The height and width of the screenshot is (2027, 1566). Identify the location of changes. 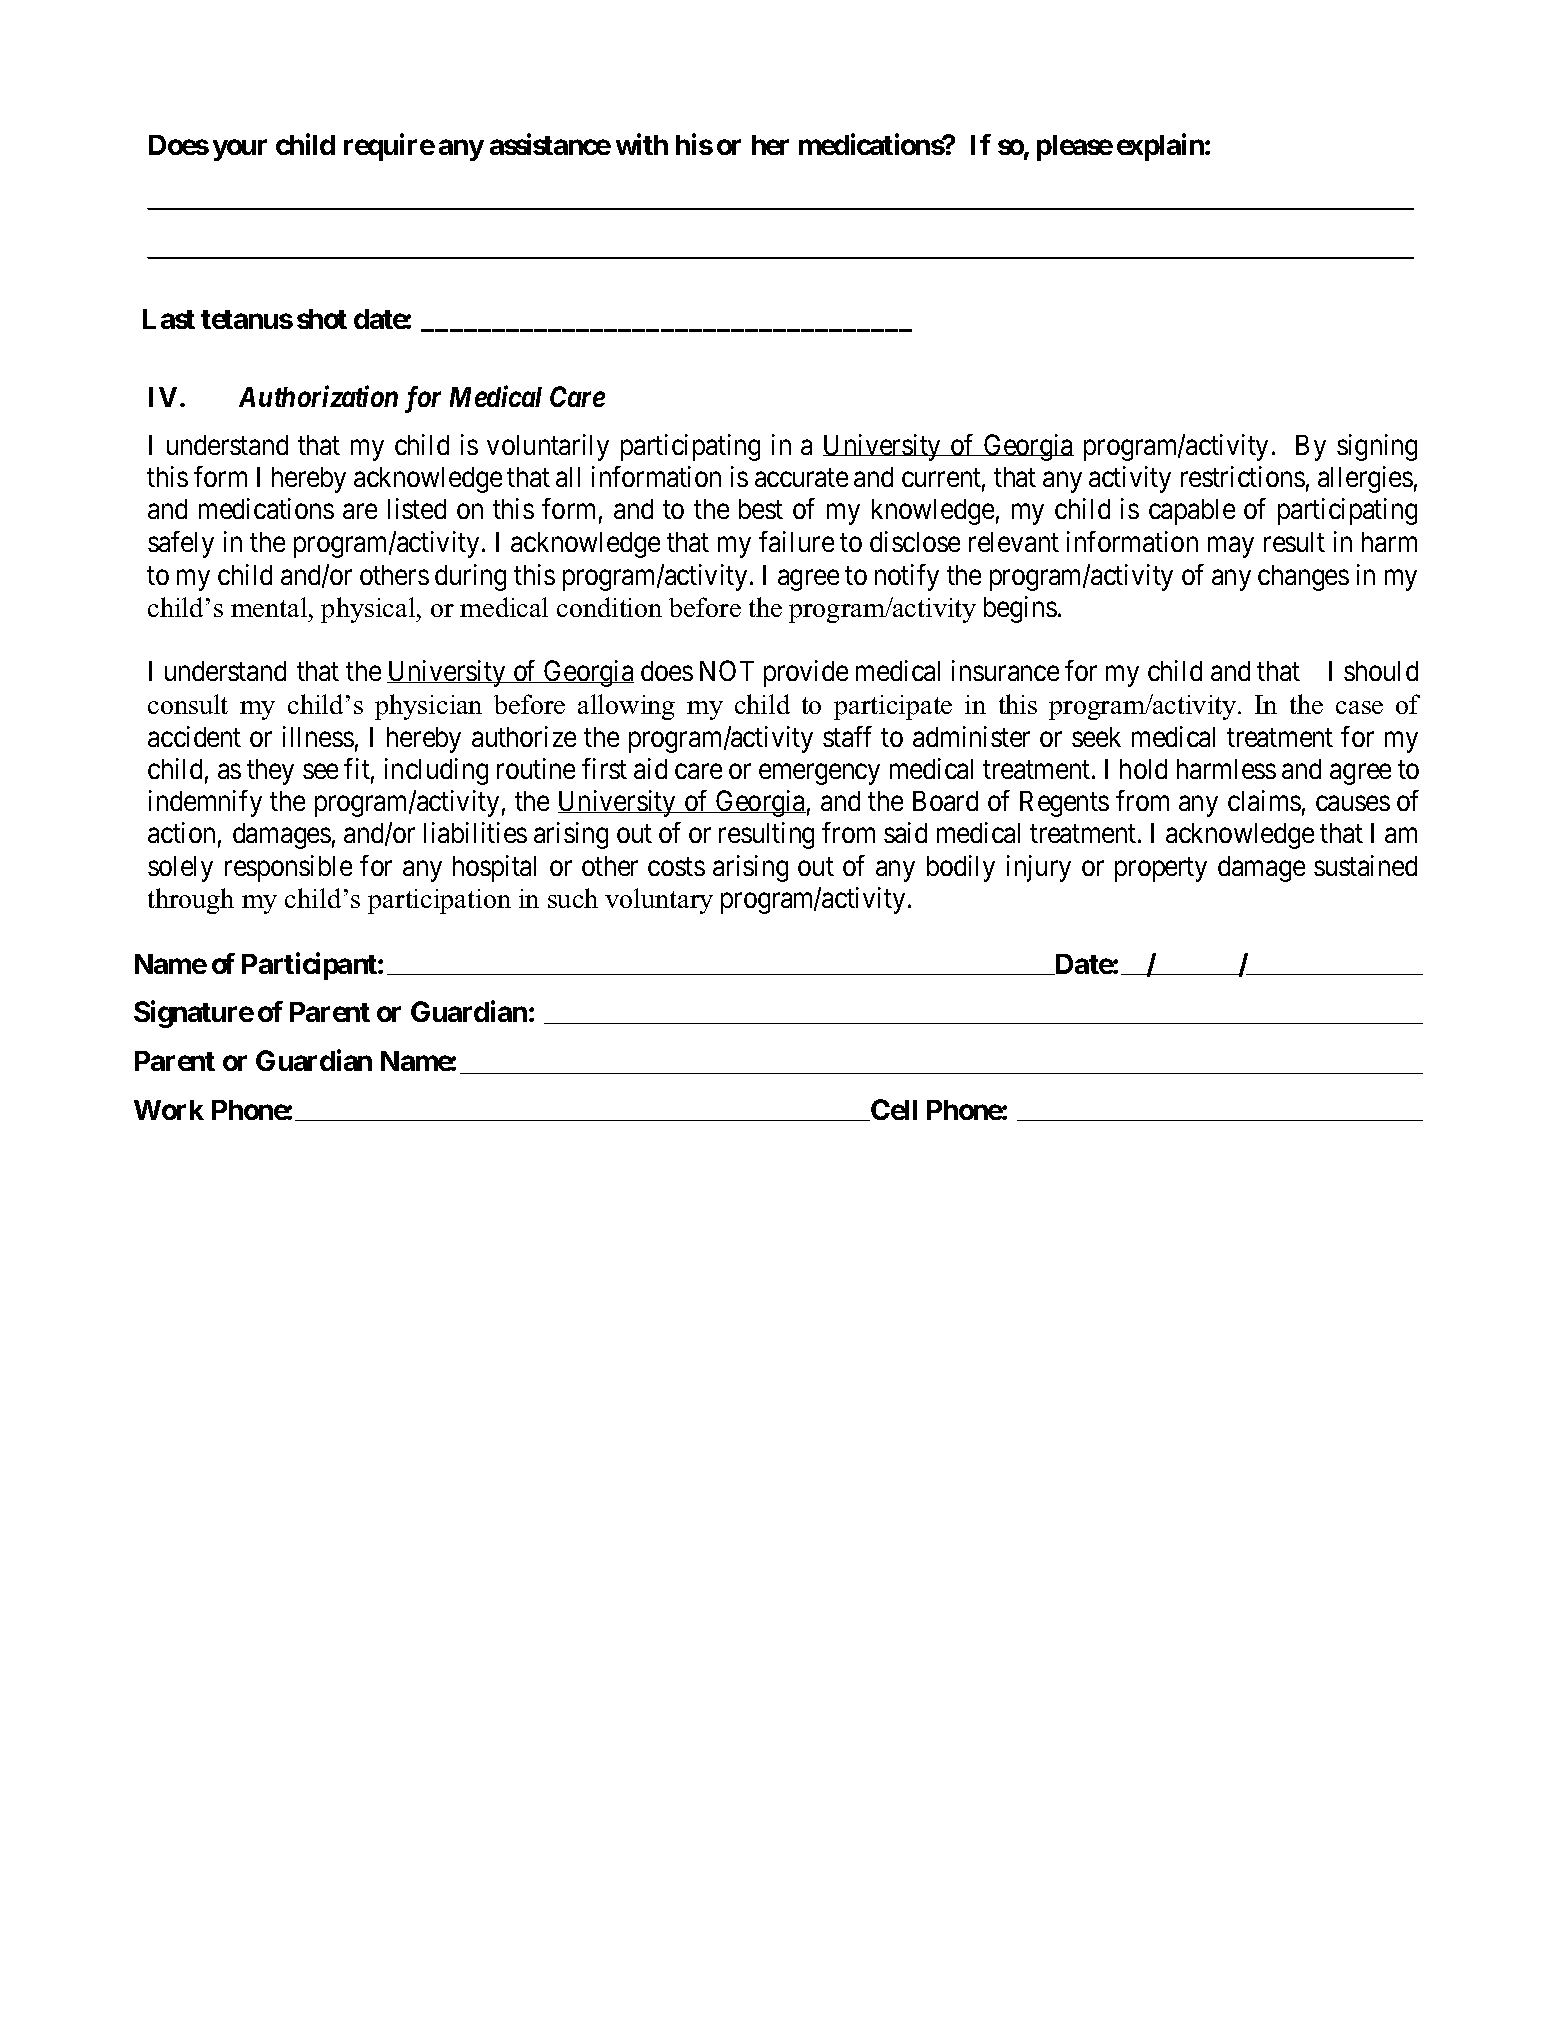
(1303, 578).
